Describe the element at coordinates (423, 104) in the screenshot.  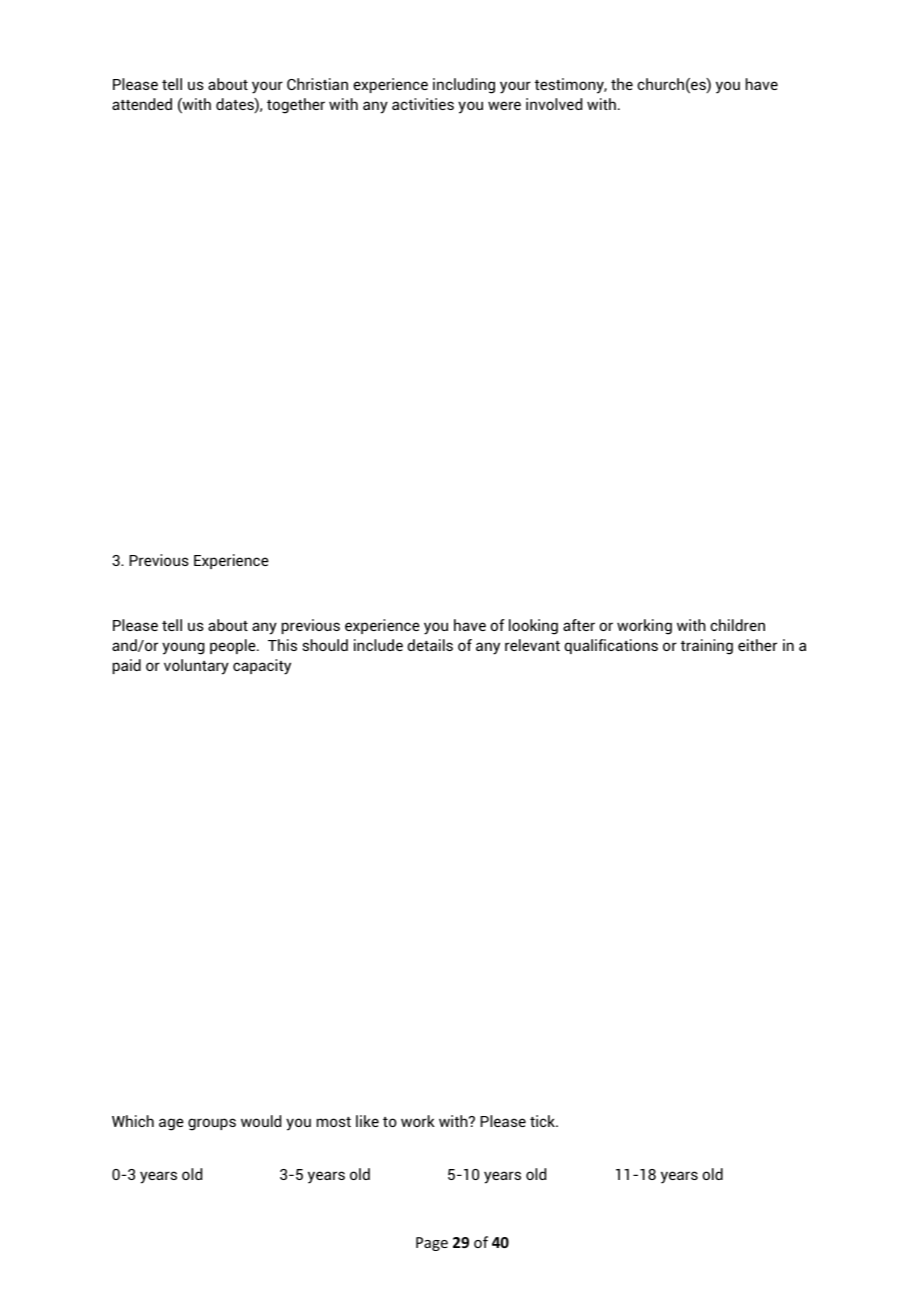
I see `activities` at that location.
